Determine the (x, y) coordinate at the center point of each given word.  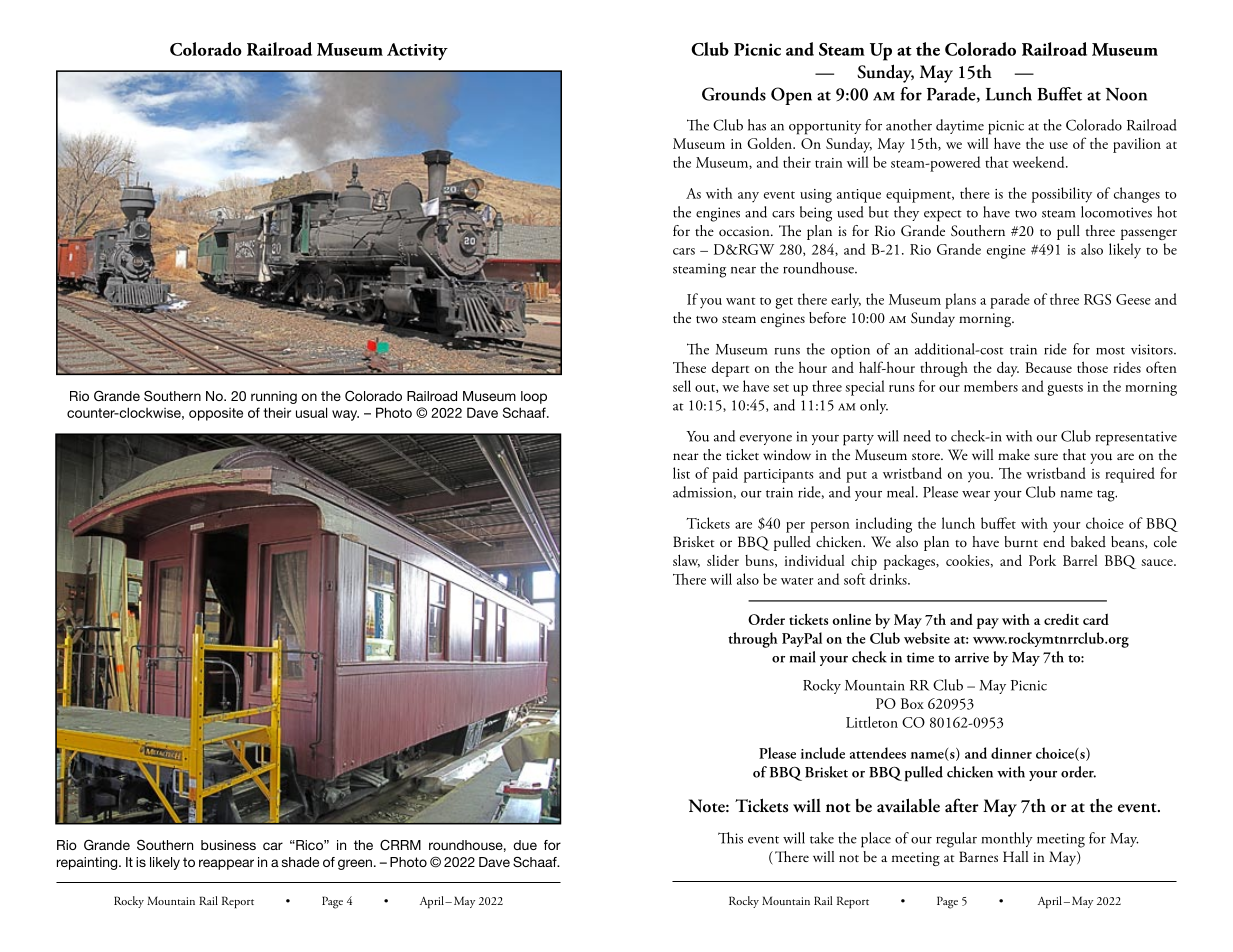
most (1110, 351)
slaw (686, 561)
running (274, 397)
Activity (417, 51)
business (228, 845)
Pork (1042, 560)
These (689, 367)
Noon (1126, 94)
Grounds (734, 94)
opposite (216, 414)
